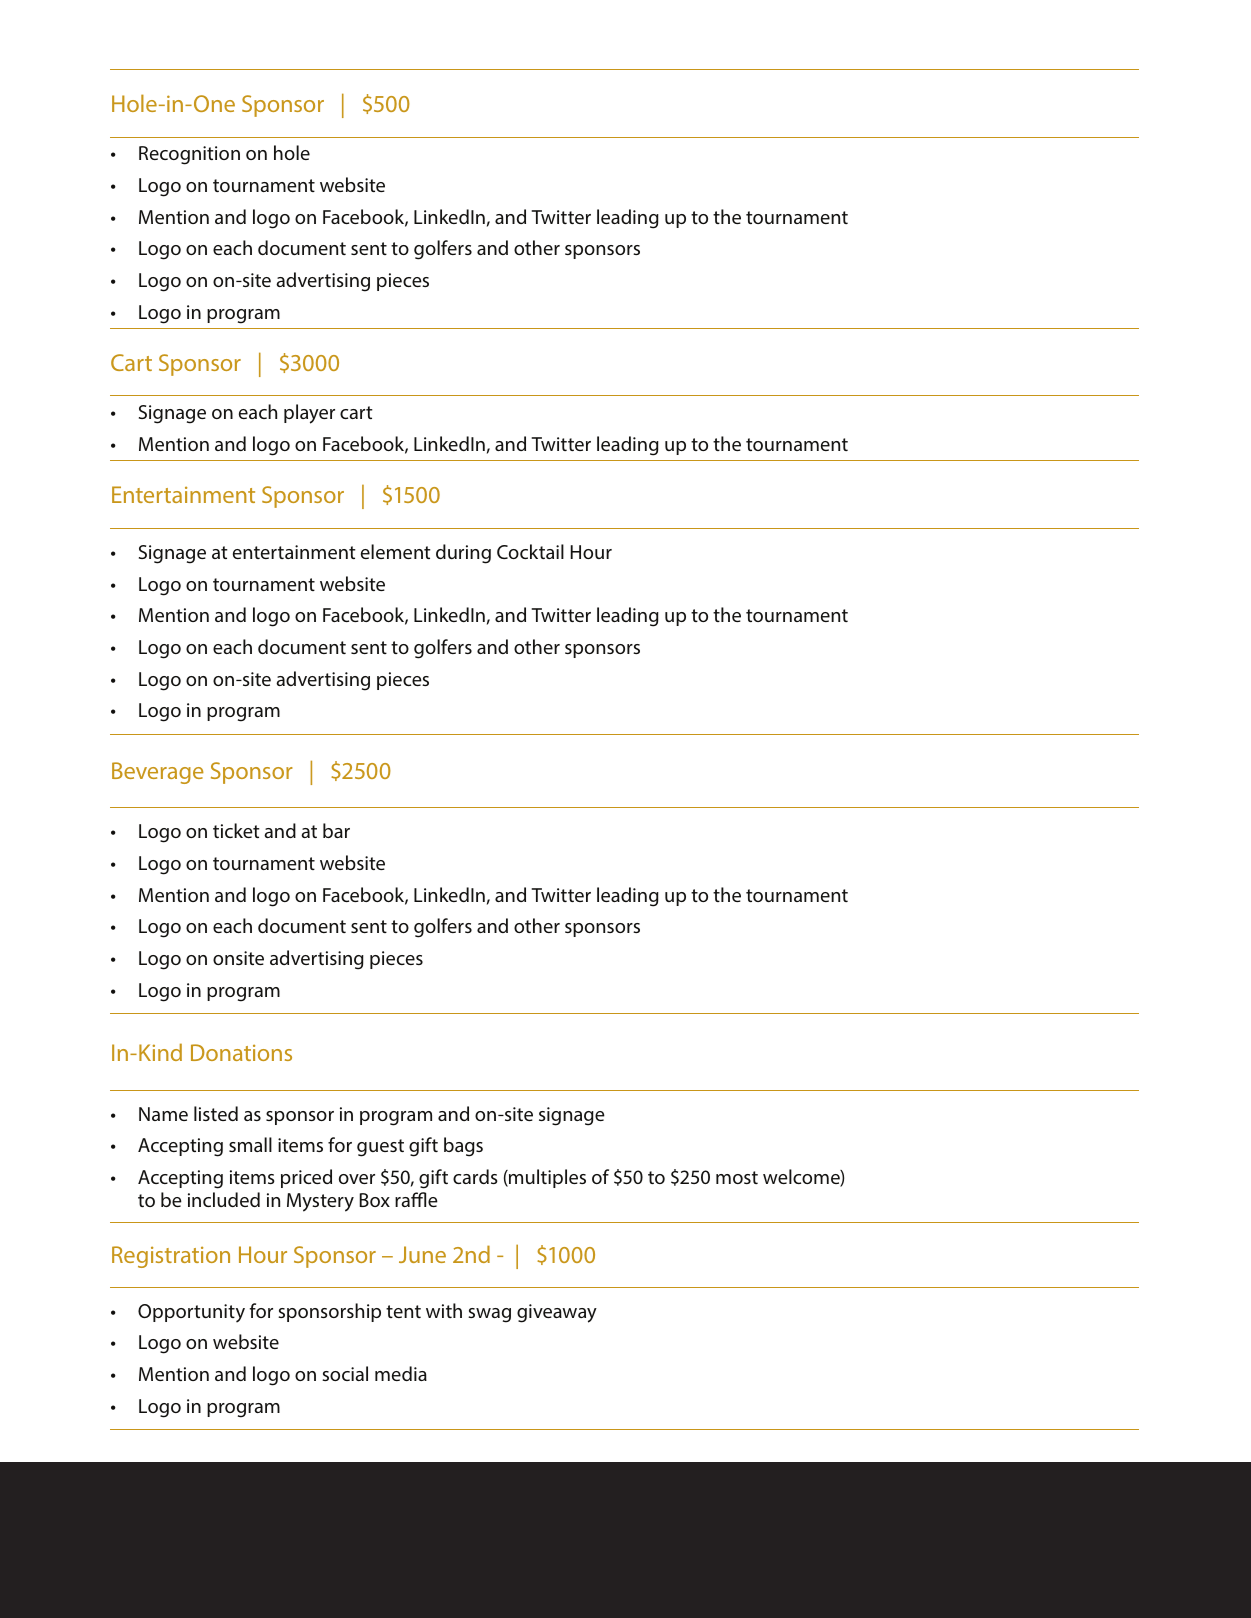 This screenshot has width=1251, height=1618. What do you see at coordinates (557, 1313) in the screenshot?
I see `giveaway` at bounding box center [557, 1313].
